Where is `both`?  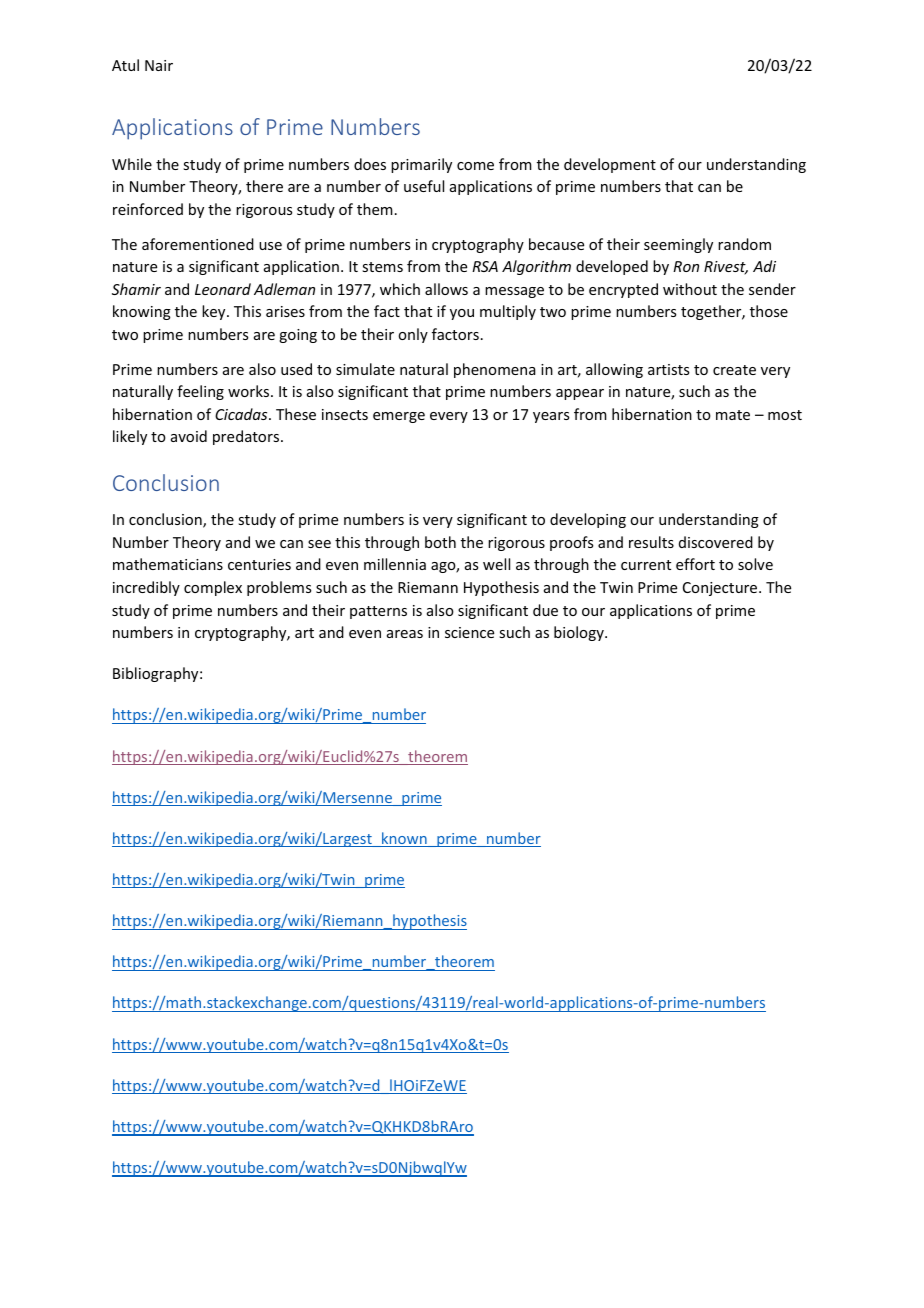
both is located at coordinates (440, 542).
